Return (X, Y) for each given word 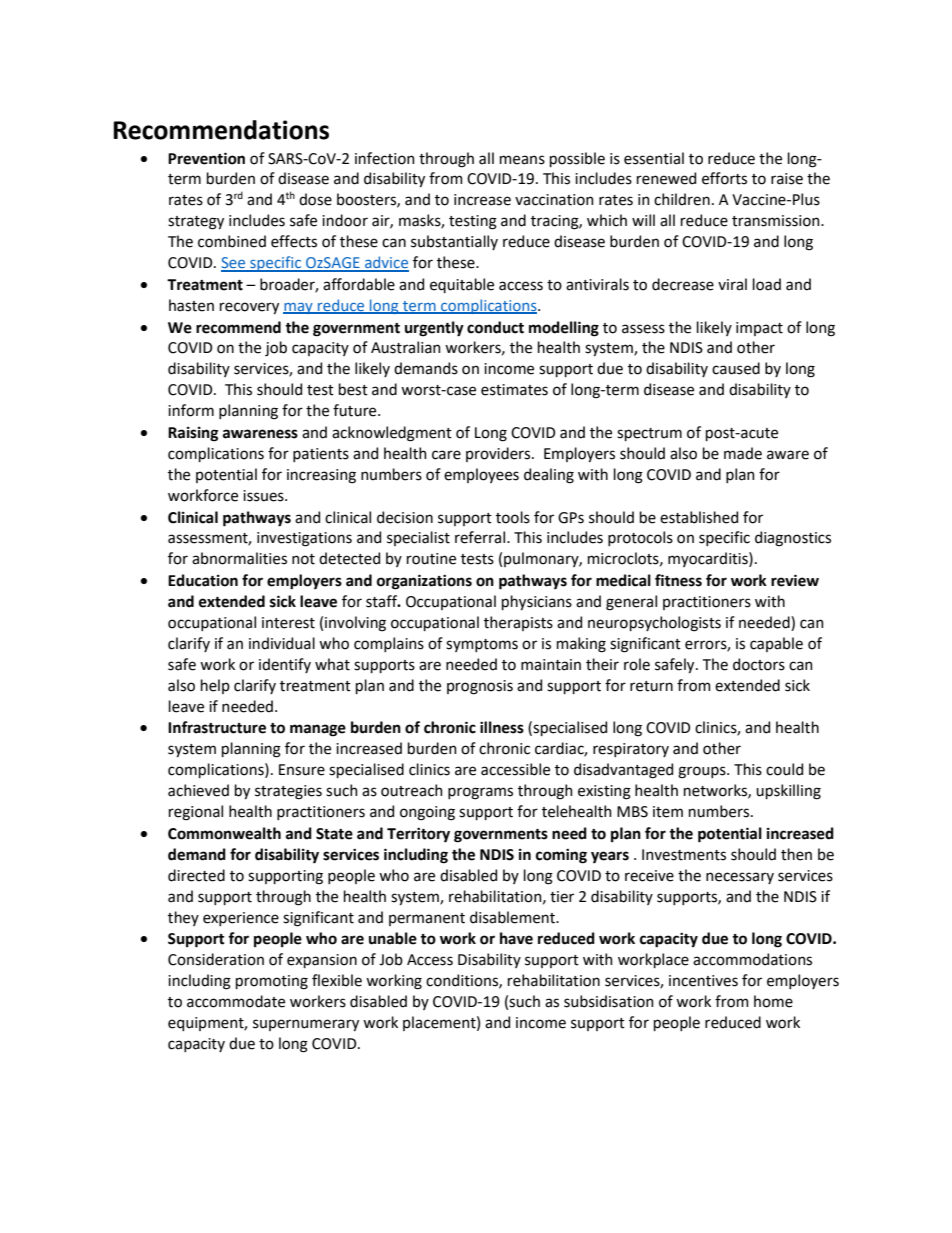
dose (315, 199)
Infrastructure (217, 727)
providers (499, 454)
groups (703, 772)
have (516, 938)
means (522, 160)
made (743, 453)
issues (264, 496)
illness (502, 727)
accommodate (236, 1001)
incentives (703, 981)
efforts (724, 178)
